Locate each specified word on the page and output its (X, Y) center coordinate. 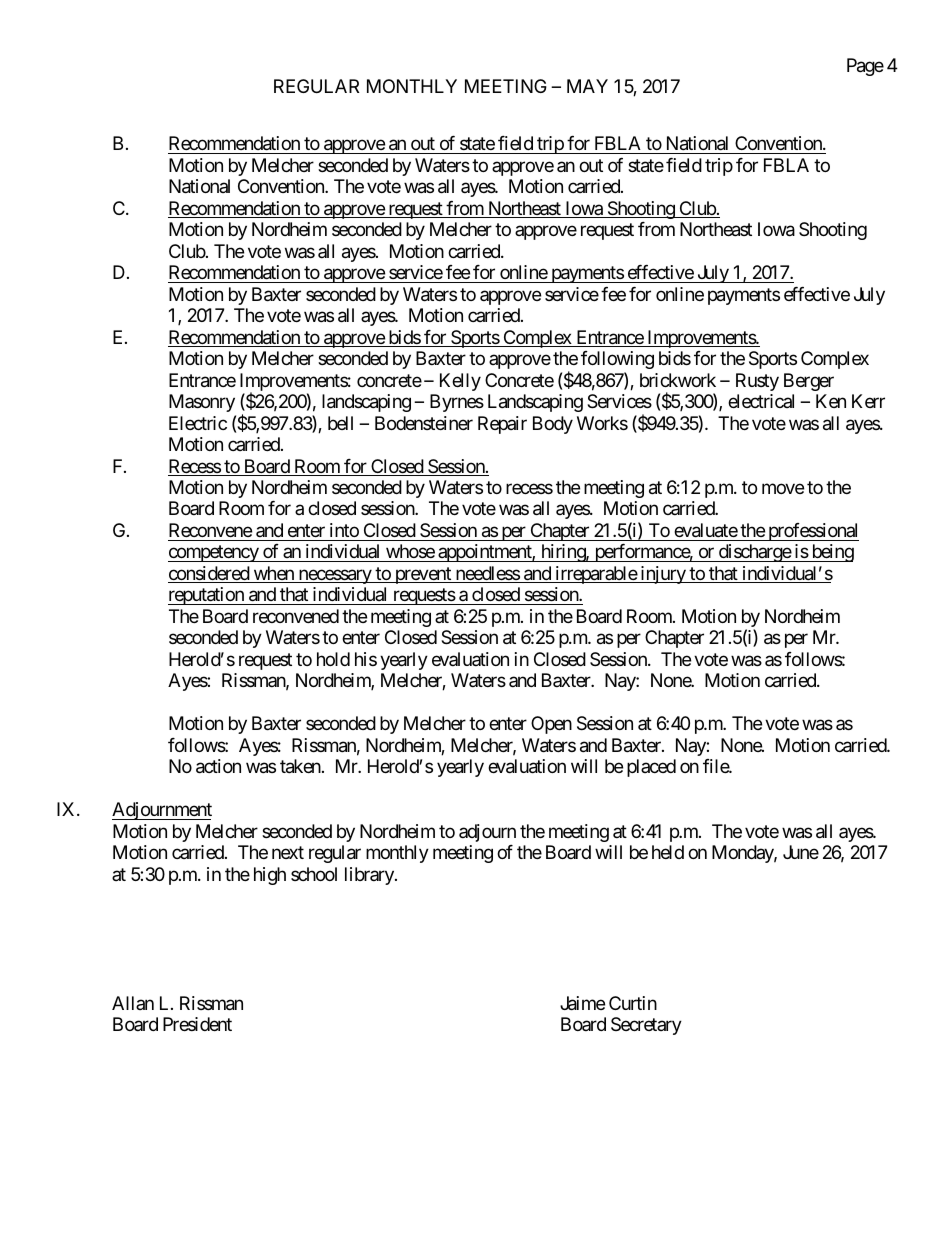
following (617, 360)
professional (812, 532)
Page (865, 67)
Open (551, 725)
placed (651, 768)
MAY (587, 86)
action (218, 766)
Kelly (460, 382)
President (197, 1024)
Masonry (202, 403)
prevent (422, 575)
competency (214, 554)
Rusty (757, 382)
